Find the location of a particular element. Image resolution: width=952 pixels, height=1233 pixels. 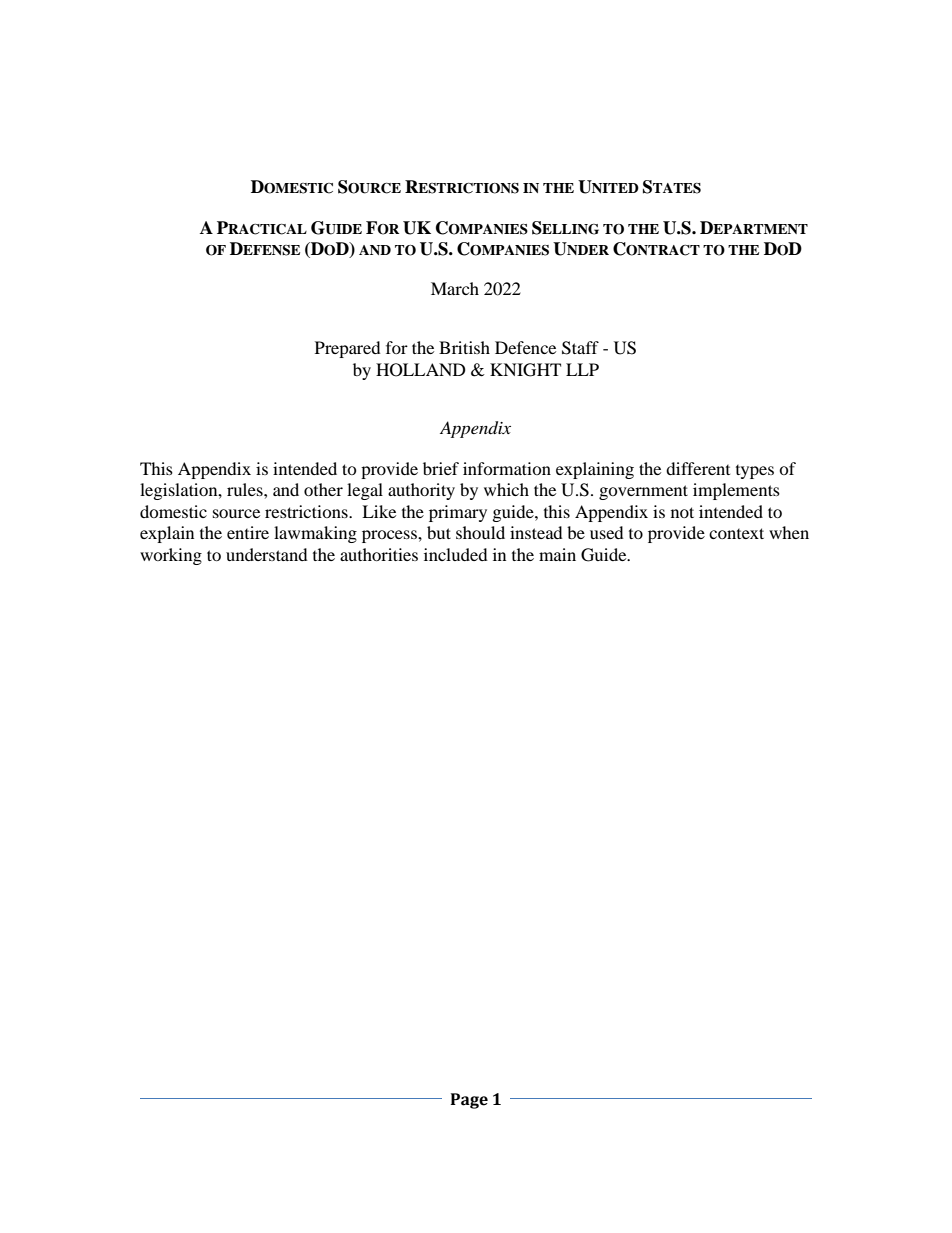

main is located at coordinates (557, 554).
